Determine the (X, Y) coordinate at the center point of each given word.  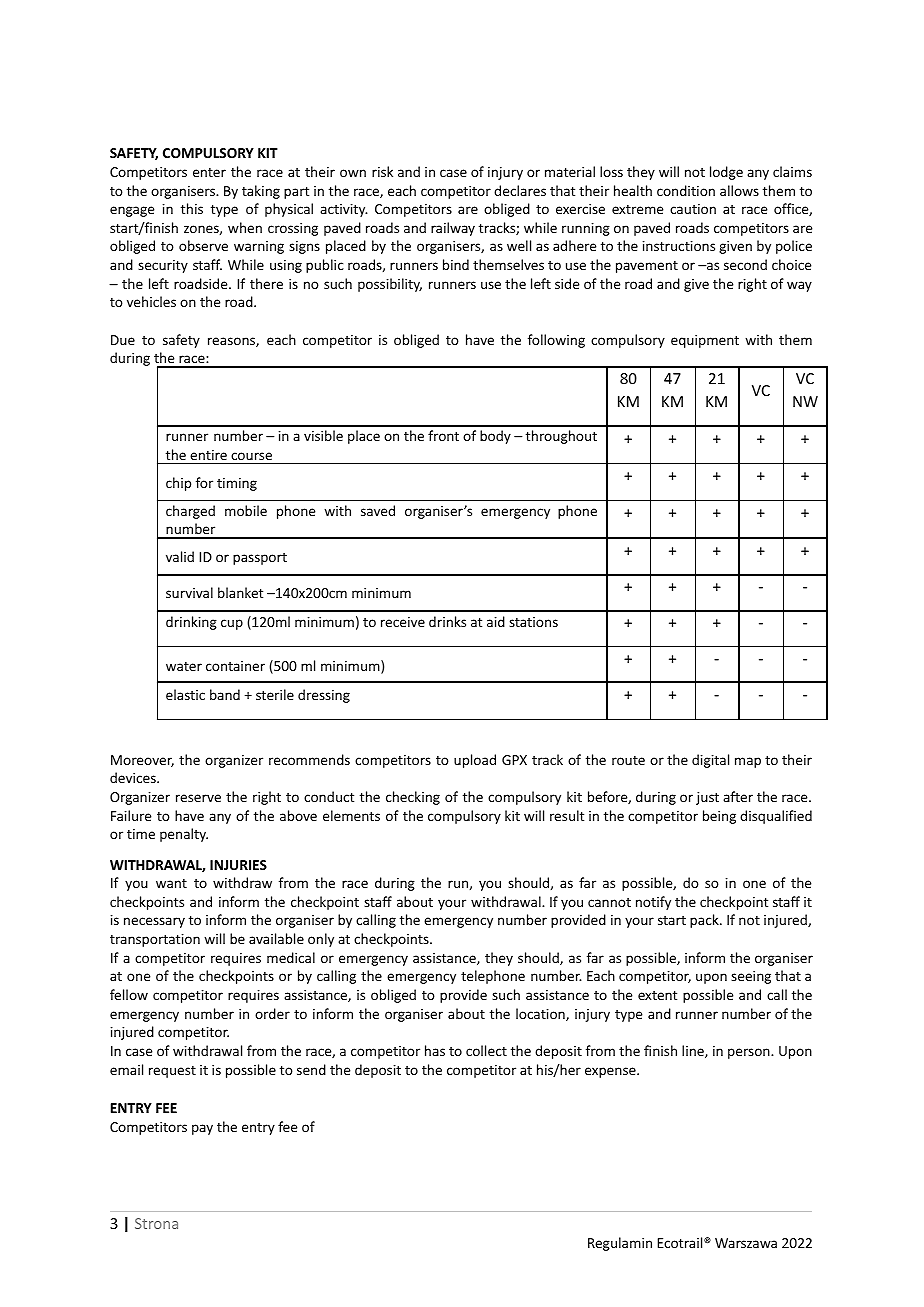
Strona (156, 1223)
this (192, 208)
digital (710, 761)
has (435, 1050)
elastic (185, 694)
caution (693, 209)
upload (475, 761)
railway (453, 229)
